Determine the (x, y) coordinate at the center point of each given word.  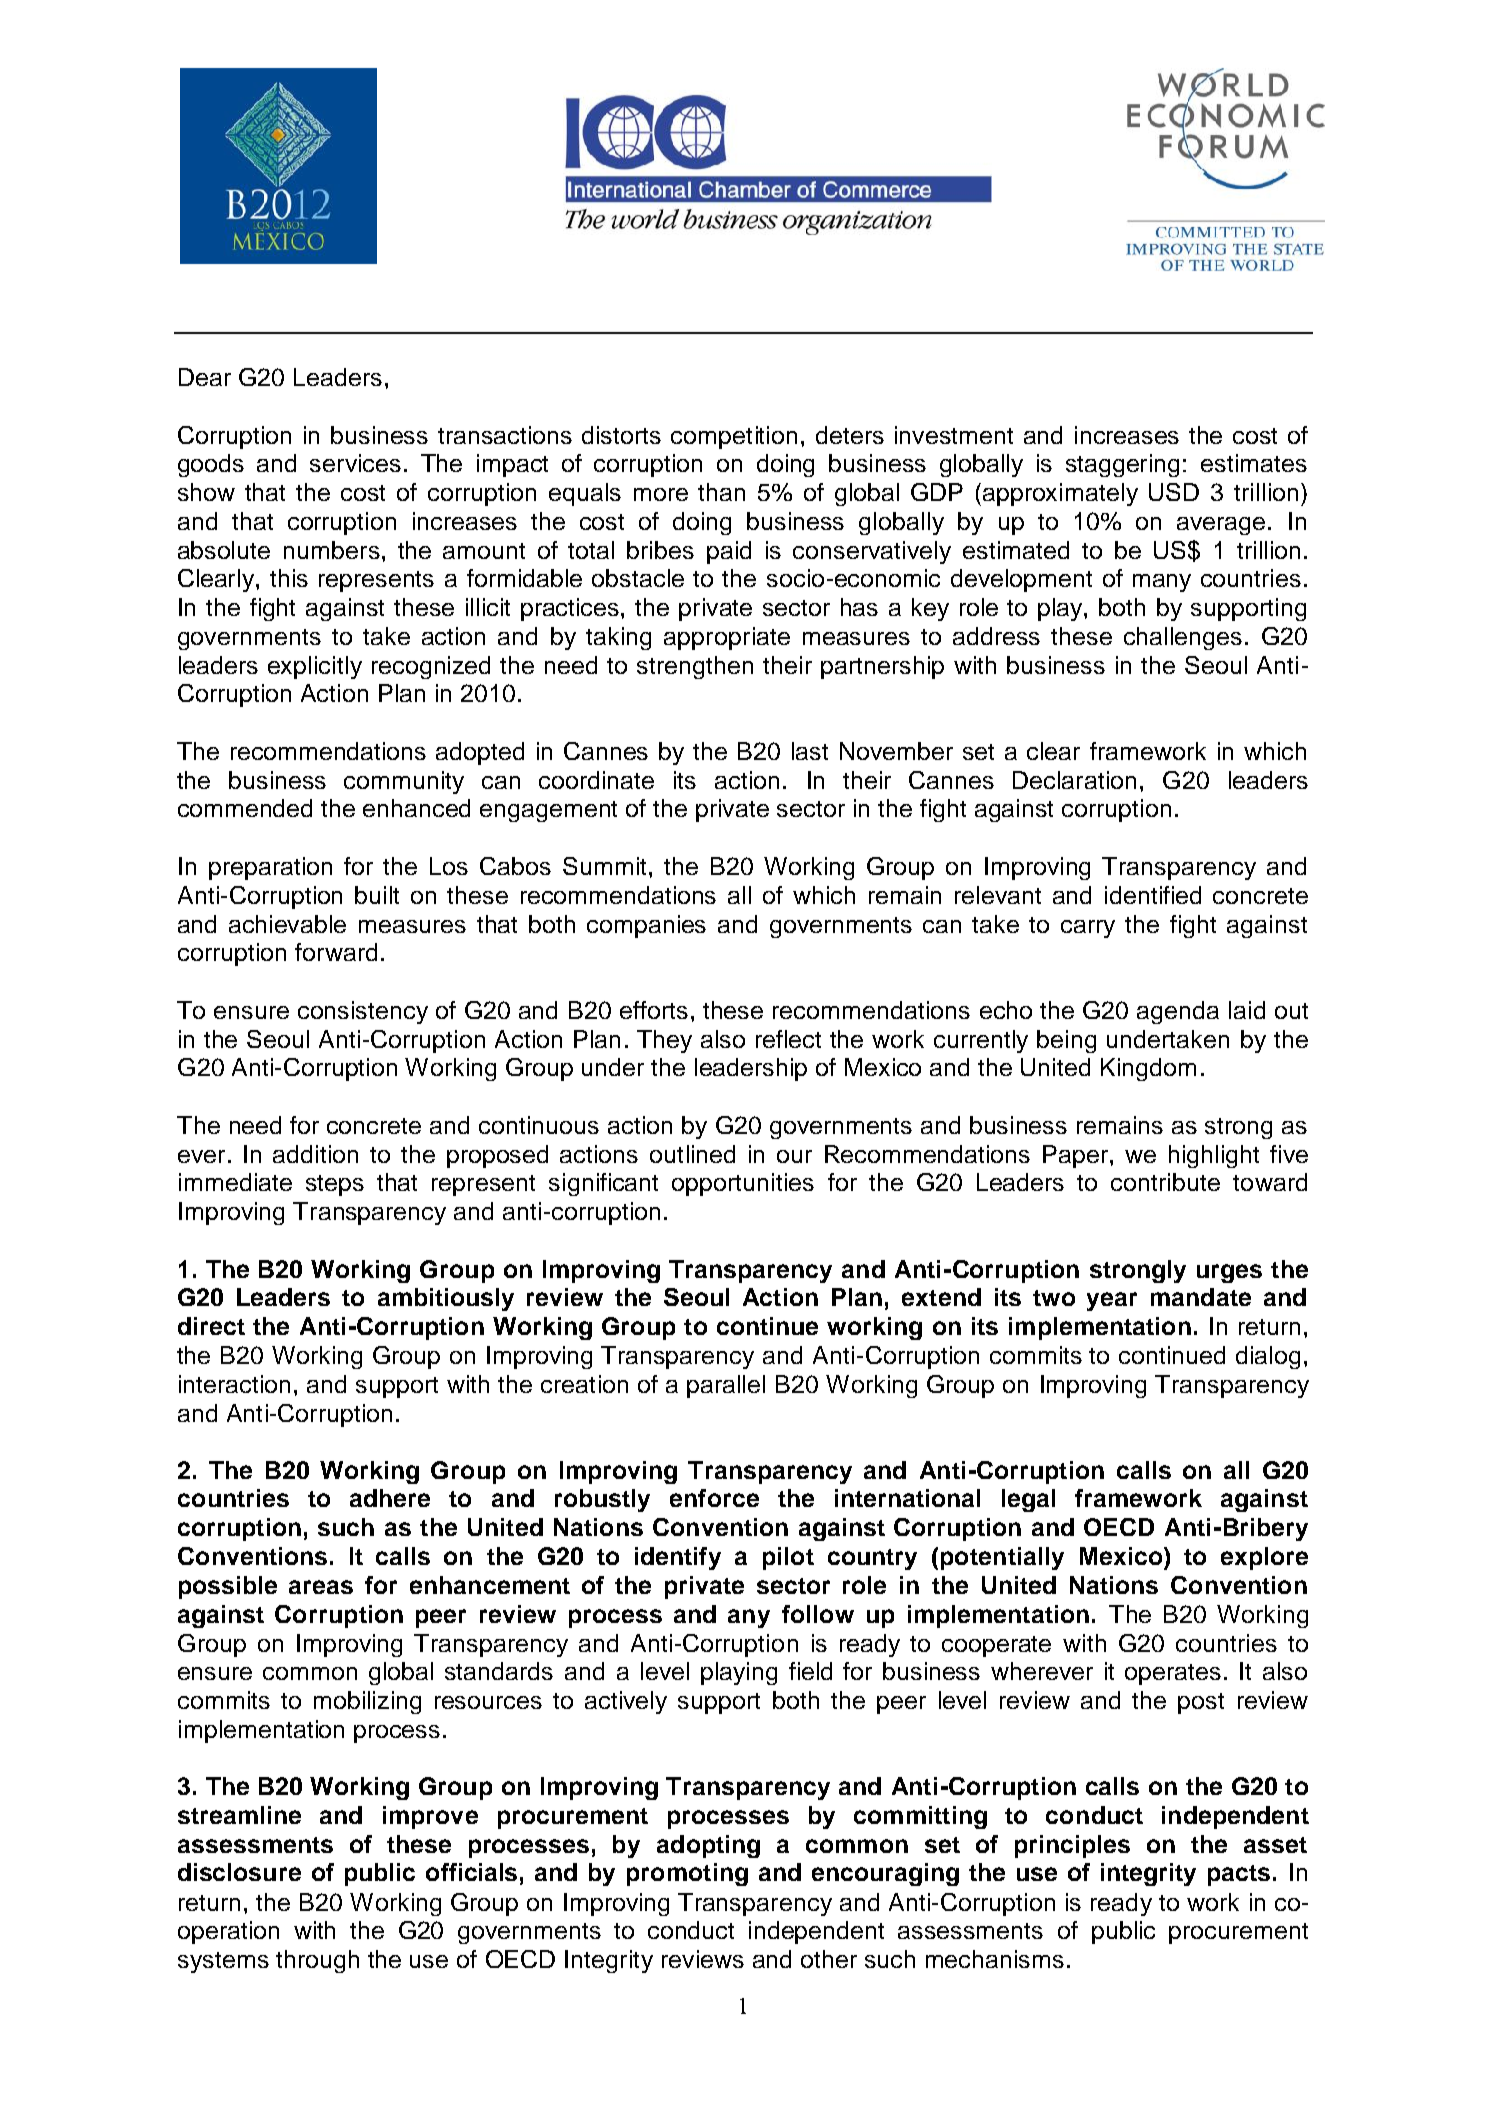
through (317, 1961)
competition (734, 437)
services (355, 463)
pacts (1239, 1875)
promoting (687, 1874)
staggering (1122, 465)
